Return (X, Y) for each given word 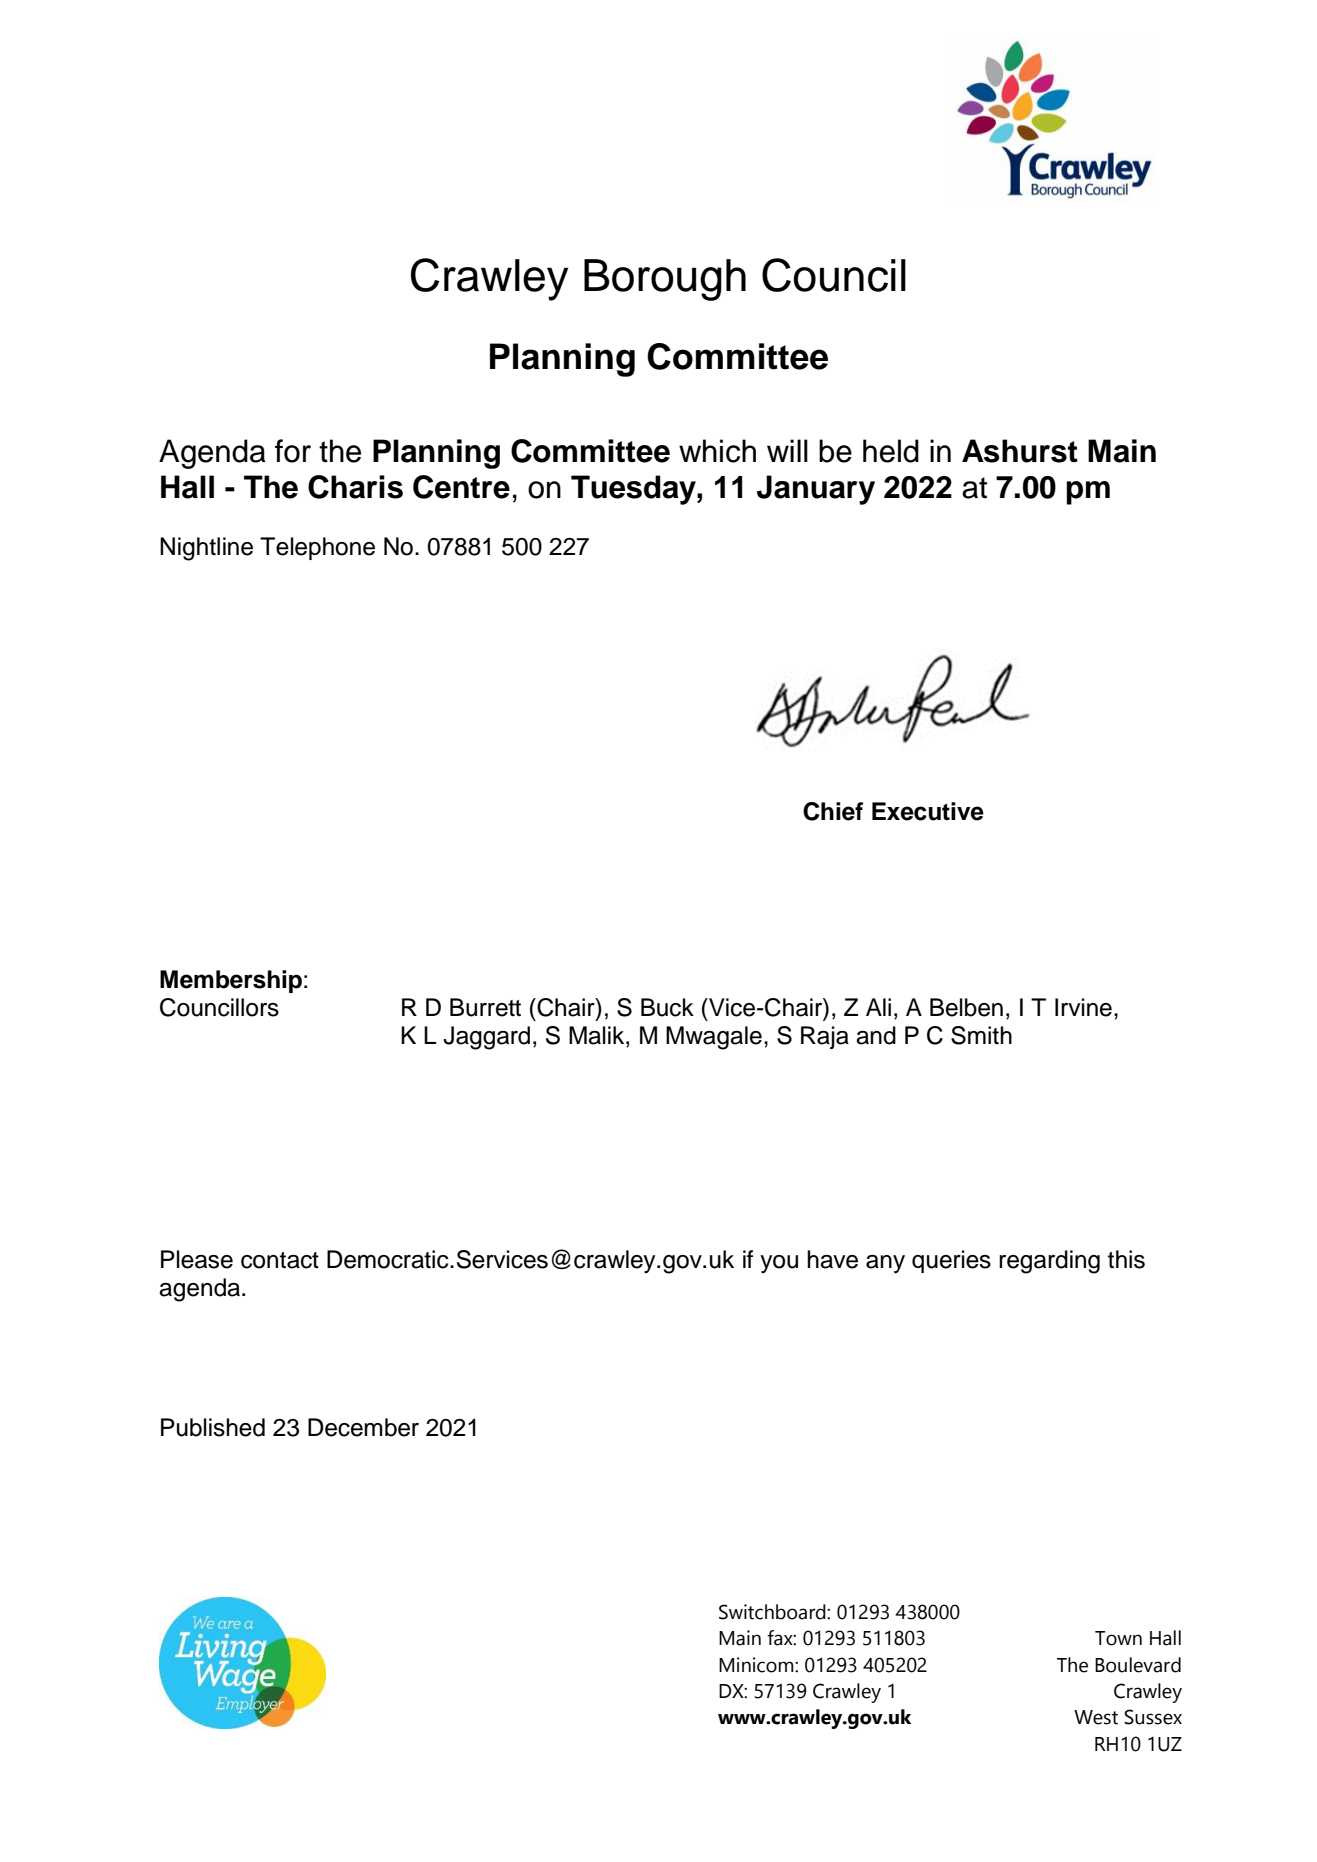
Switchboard (773, 1612)
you (779, 1264)
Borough (665, 280)
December (363, 1427)
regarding (1049, 1262)
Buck (667, 1007)
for (293, 451)
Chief (833, 811)
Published (213, 1427)
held (891, 451)
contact (280, 1260)
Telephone (317, 548)
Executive (928, 811)
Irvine (1083, 1007)
